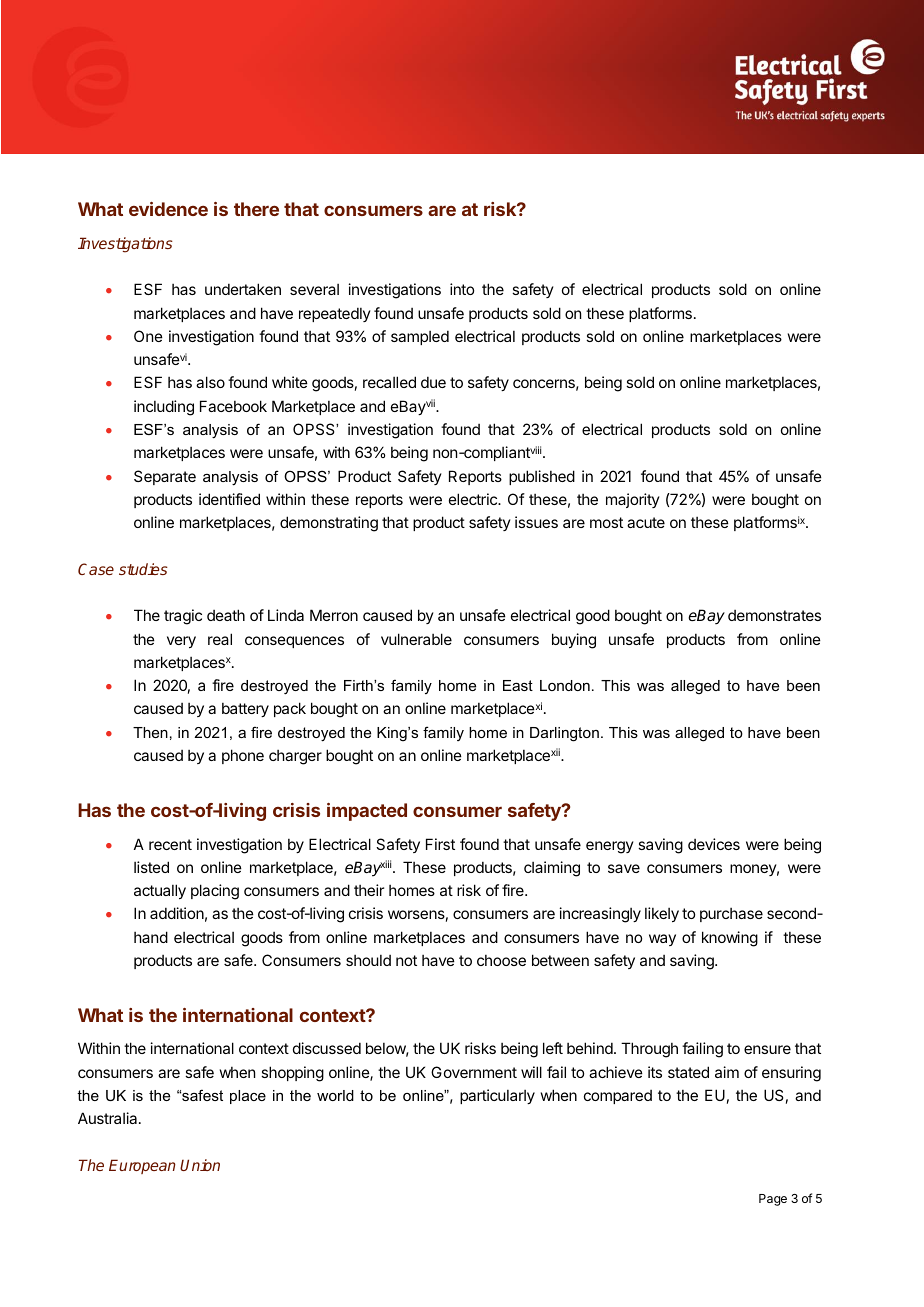 Image resolution: width=924 pixels, height=1307 pixels. I want to click on acute, so click(646, 522).
